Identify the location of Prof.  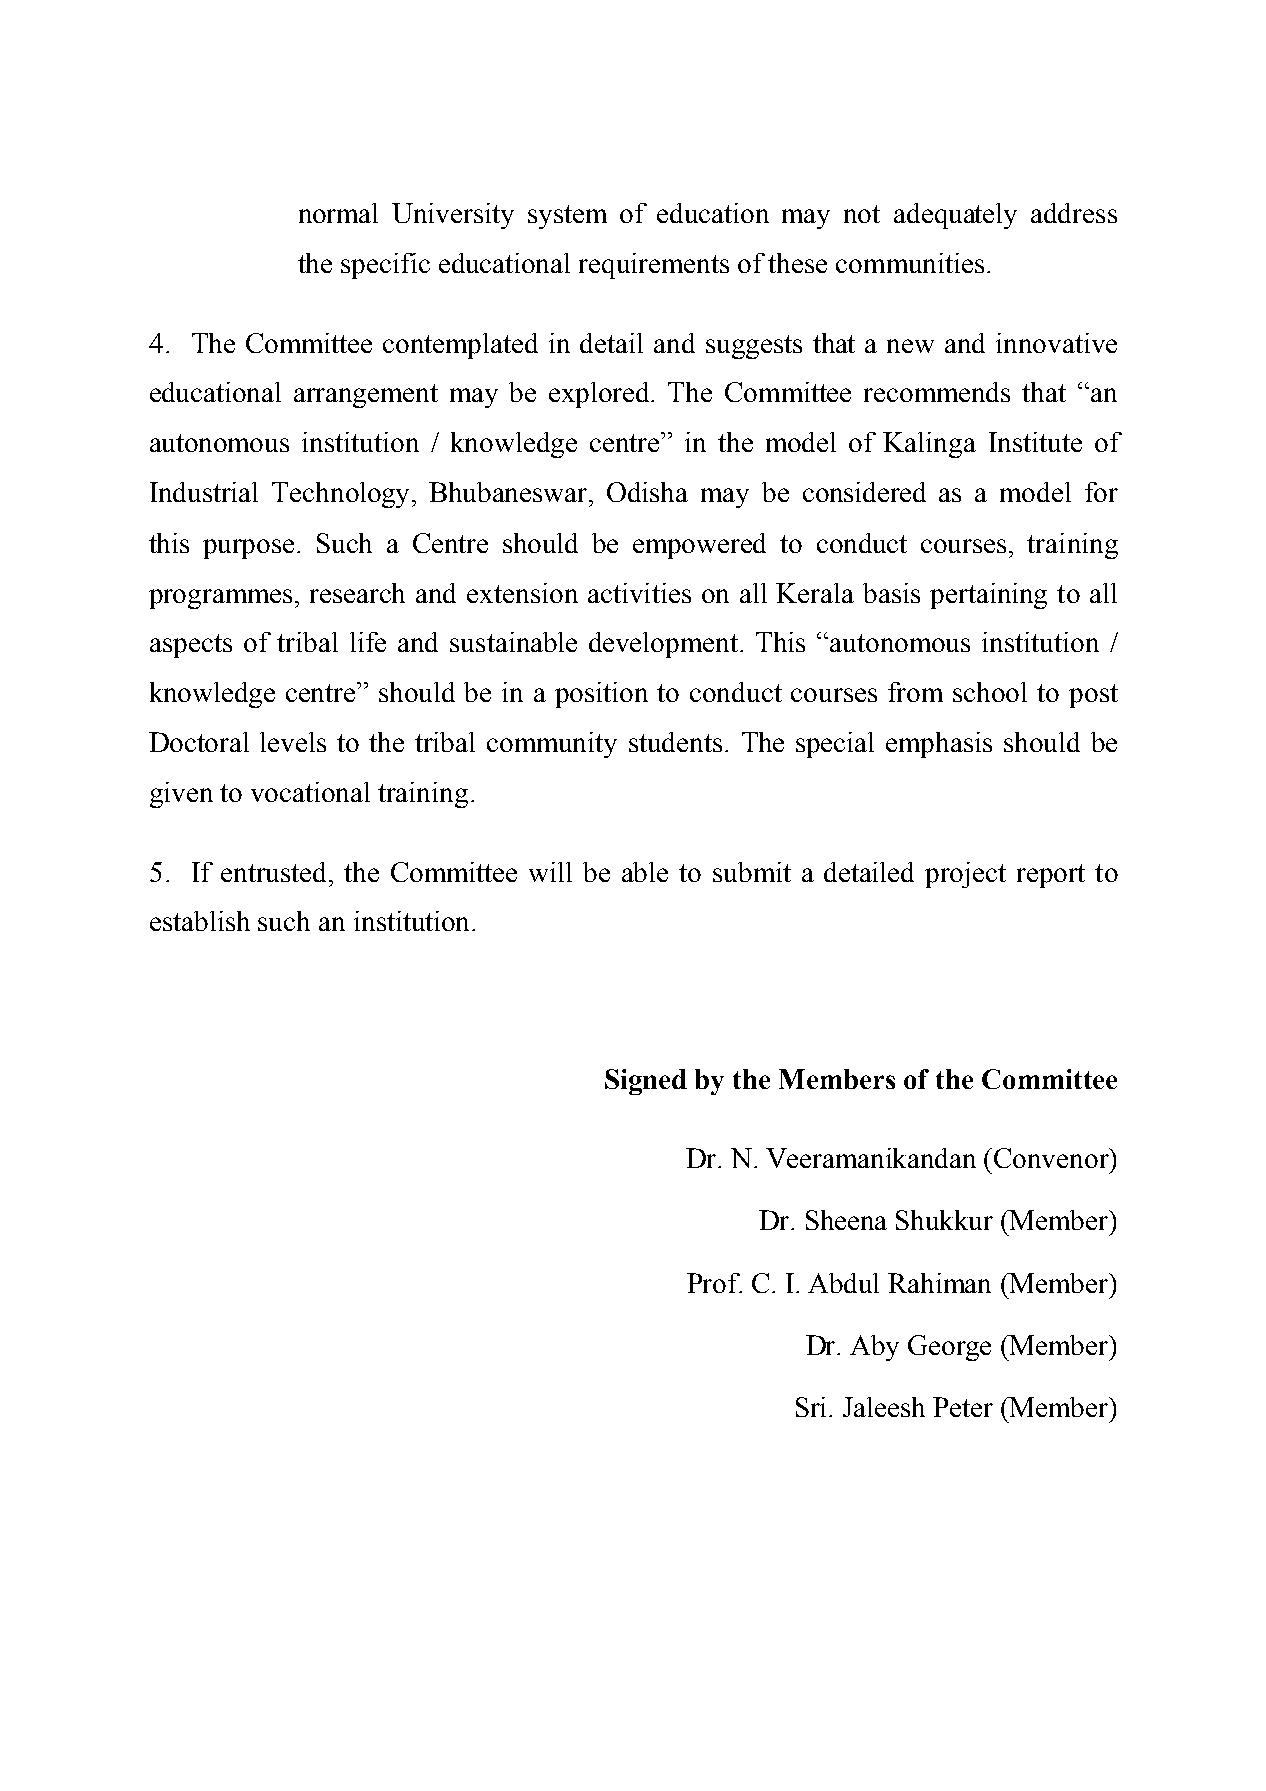
(714, 1283).
